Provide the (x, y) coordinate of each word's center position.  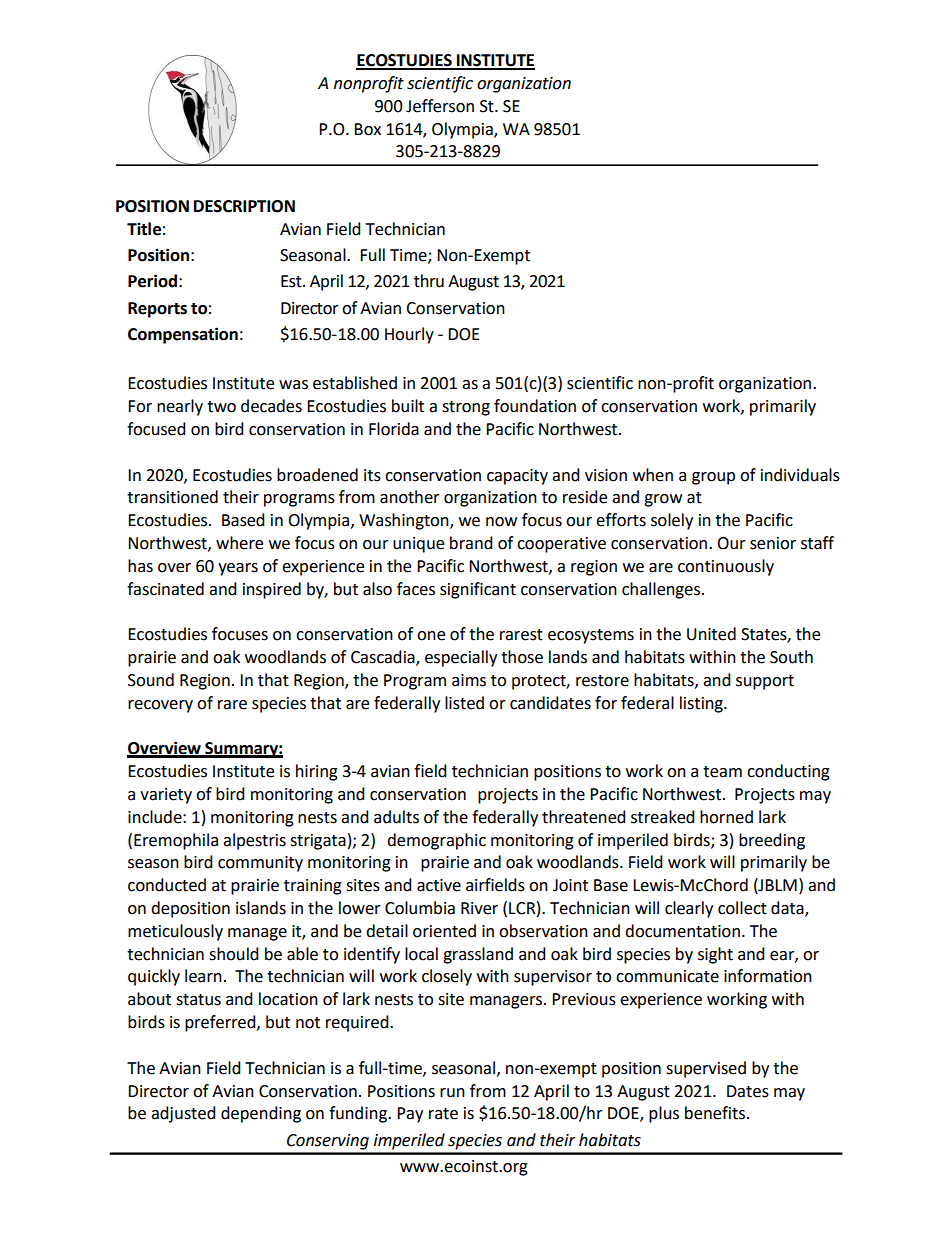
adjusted (183, 1114)
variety (166, 796)
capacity (517, 477)
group (713, 478)
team (722, 772)
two (221, 407)
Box (367, 129)
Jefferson (440, 106)
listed (464, 703)
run (452, 1093)
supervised (706, 1069)
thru (429, 281)
